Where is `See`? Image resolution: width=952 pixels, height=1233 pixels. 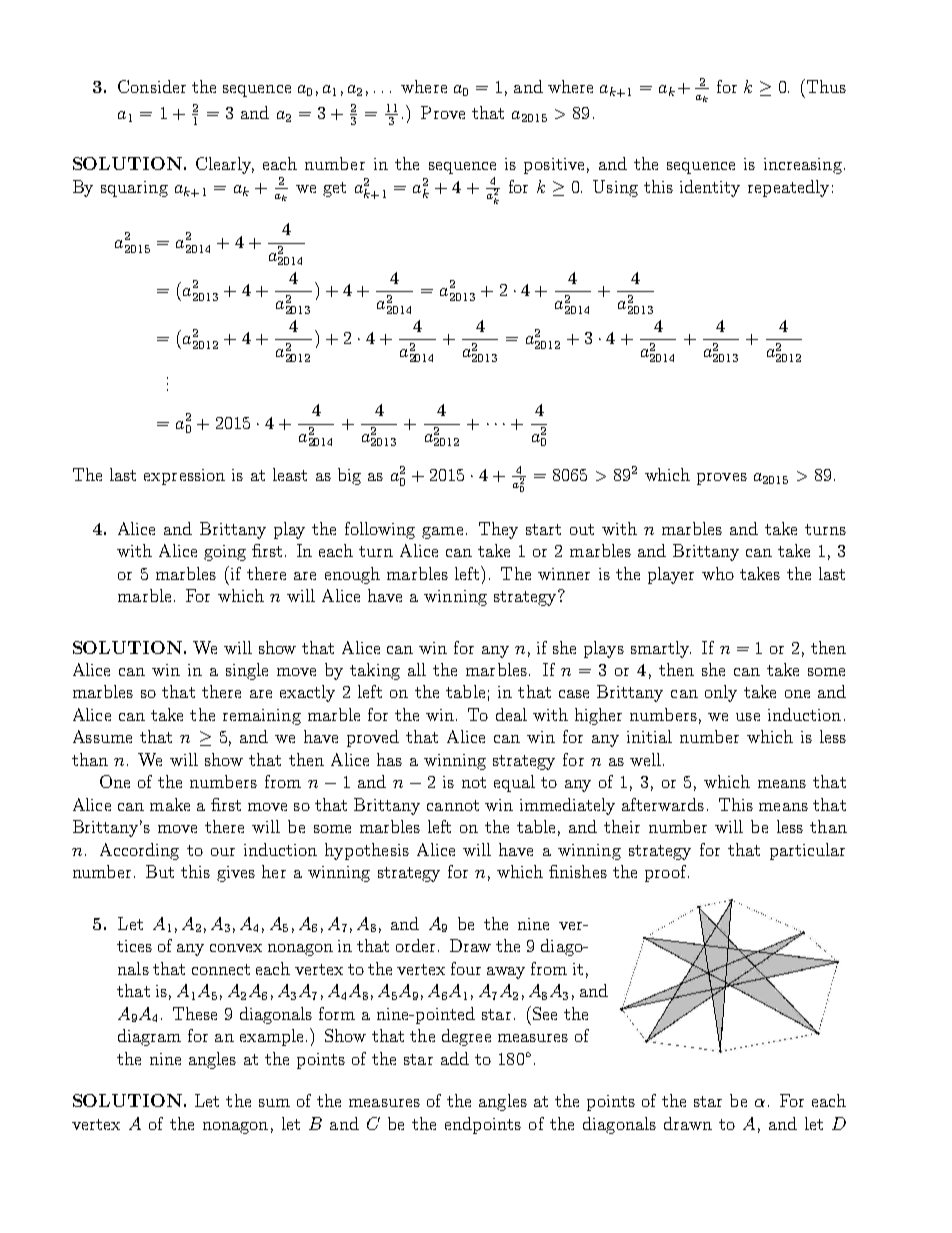 See is located at coordinates (543, 1013).
